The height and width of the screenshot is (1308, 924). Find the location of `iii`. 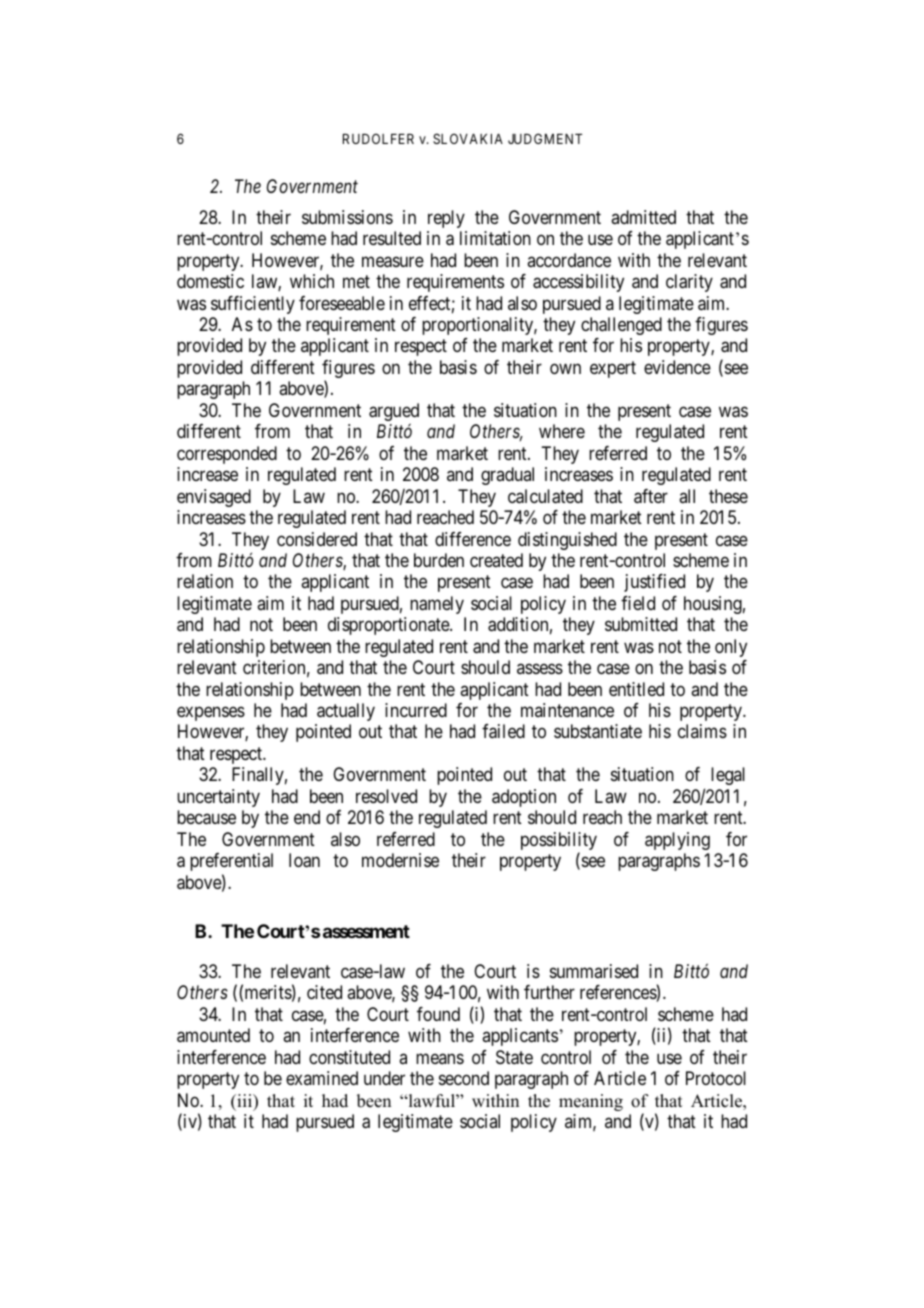

iii is located at coordinates (245, 1102).
